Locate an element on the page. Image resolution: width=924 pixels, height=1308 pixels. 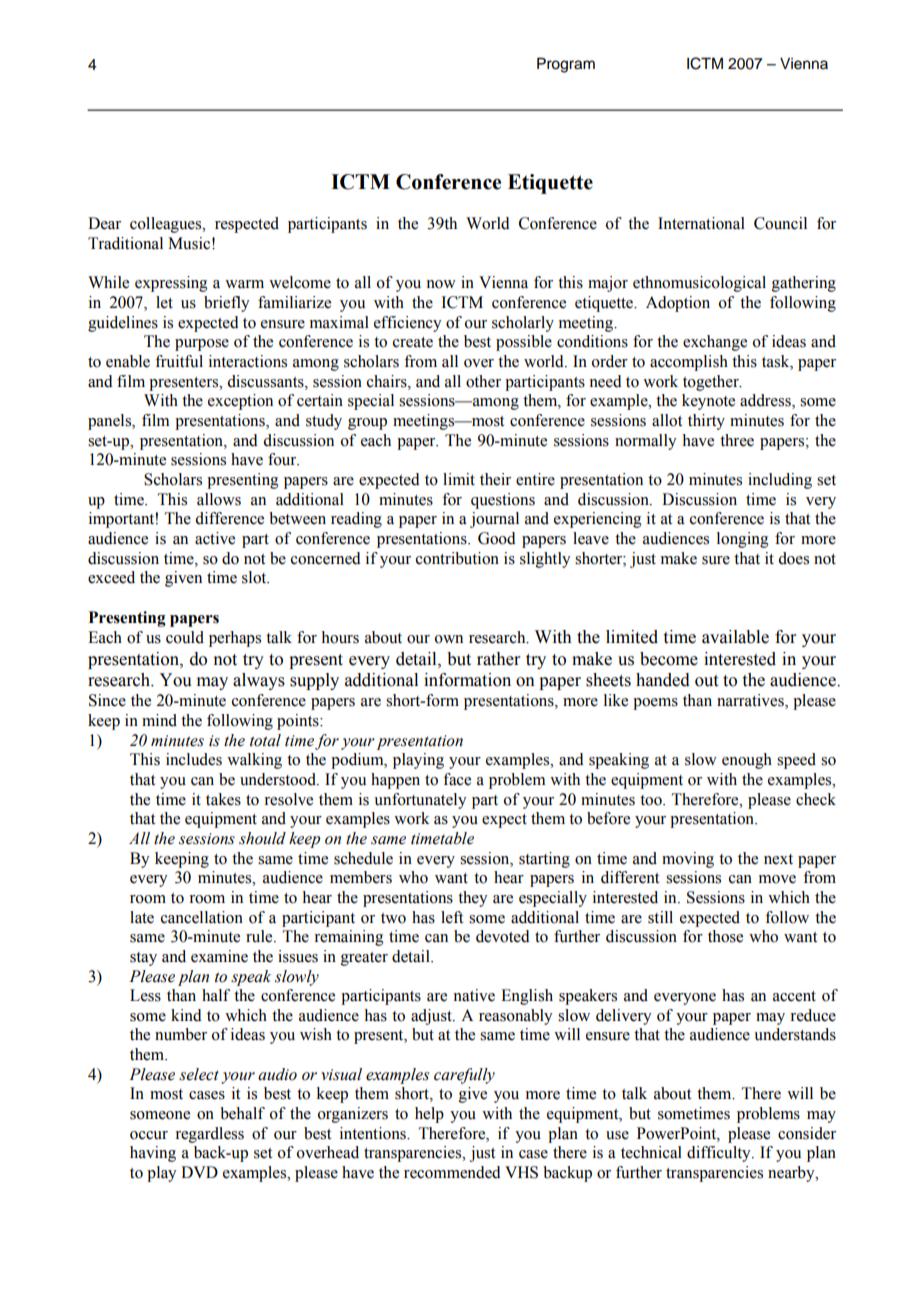
colleagues is located at coordinates (167, 225).
